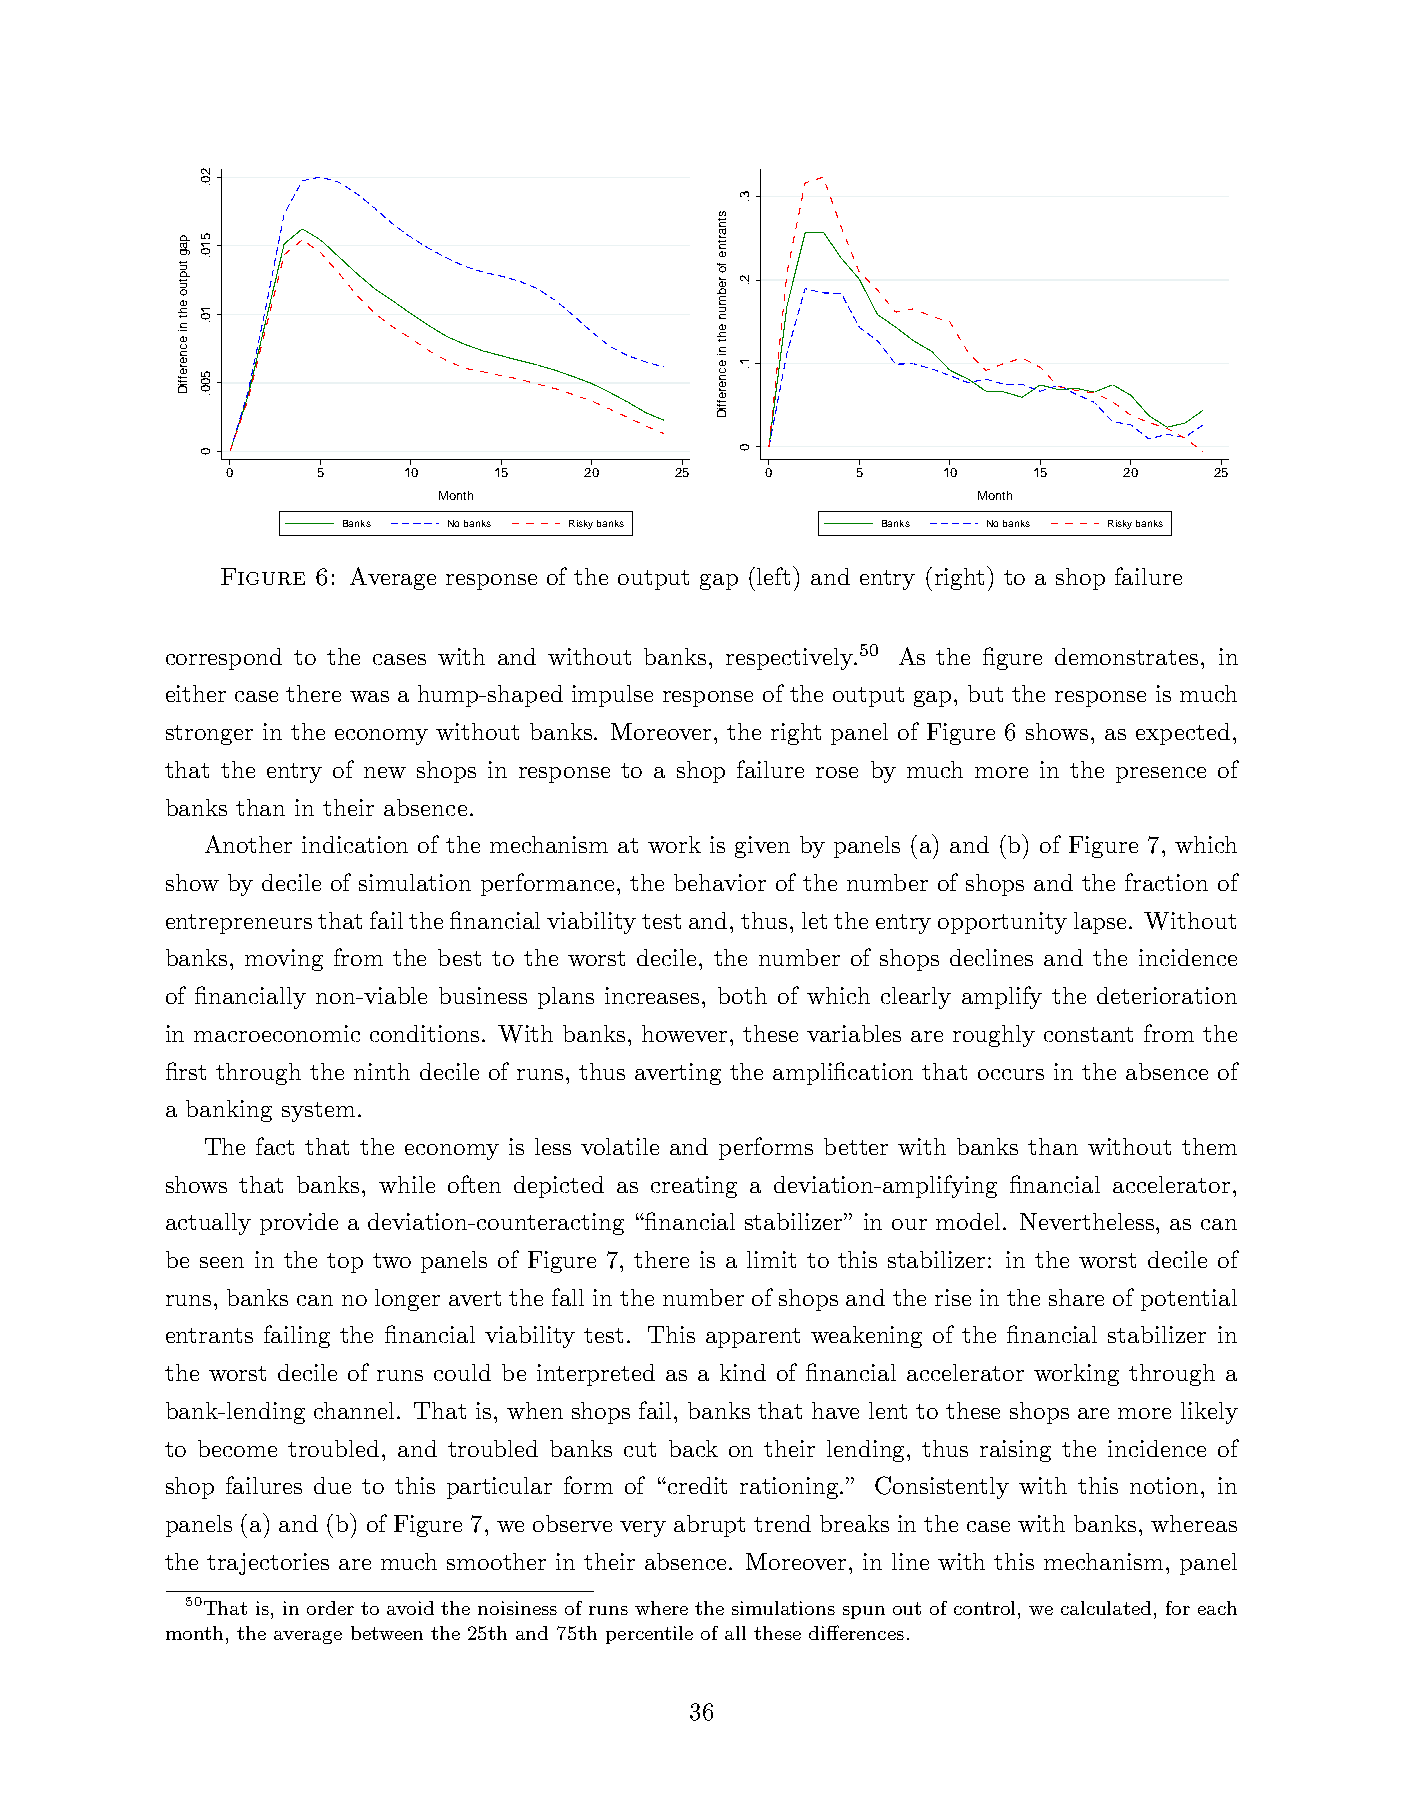  What do you see at coordinates (1126, 656) in the page?
I see `demonstrates` at bounding box center [1126, 656].
